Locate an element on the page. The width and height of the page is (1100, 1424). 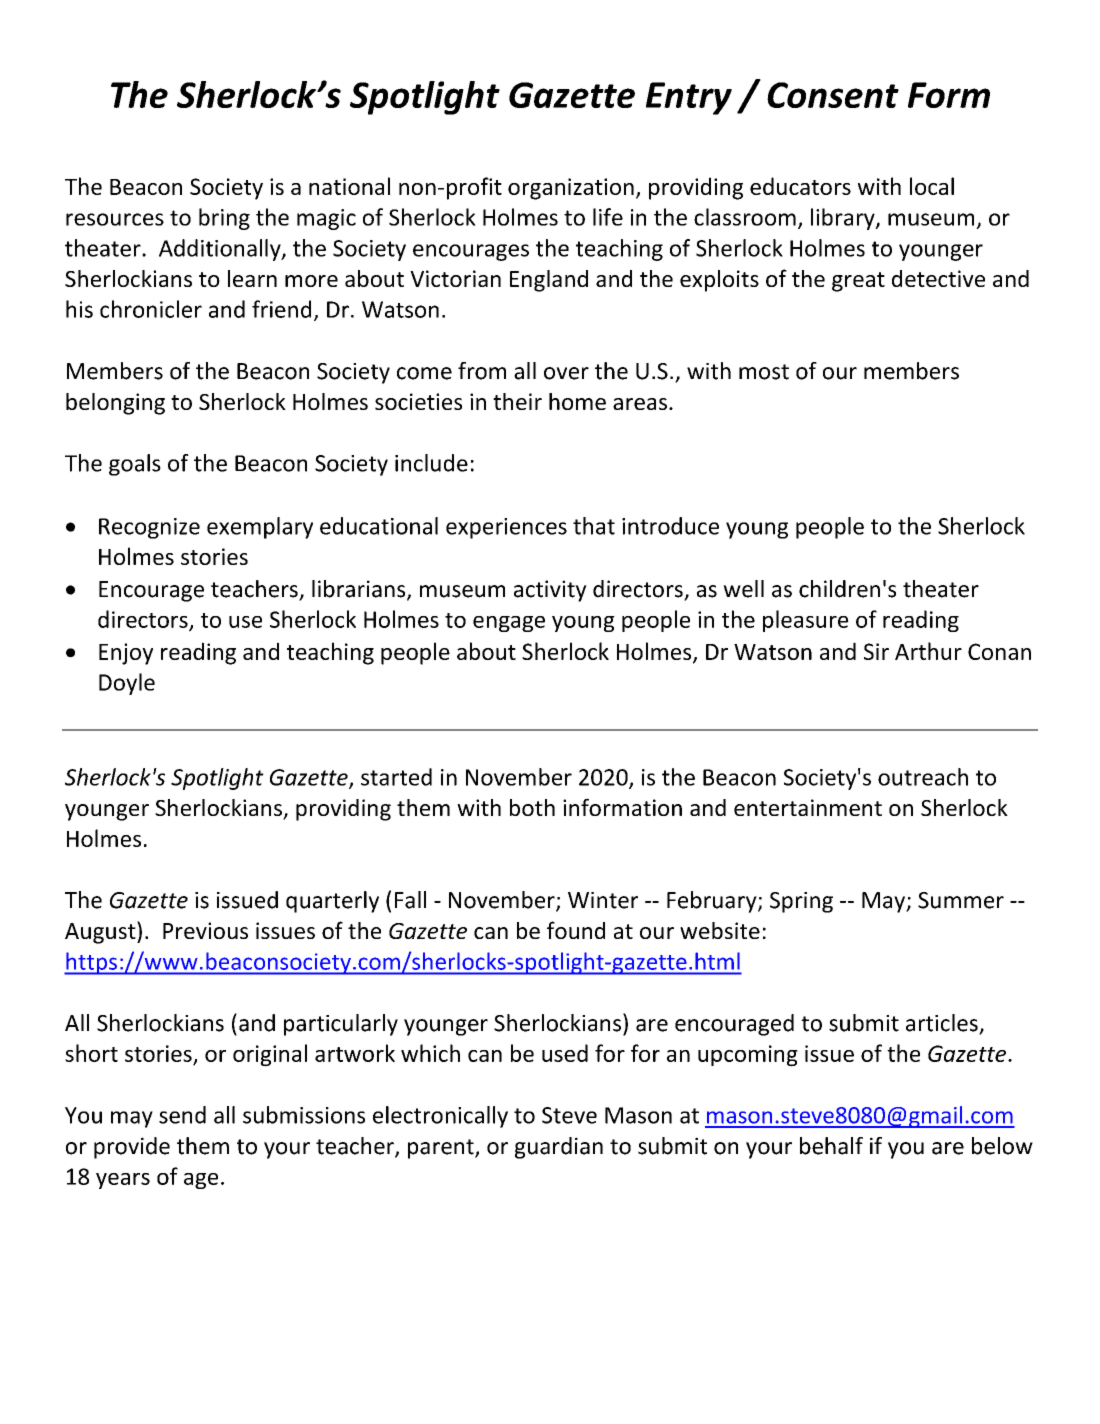
engage is located at coordinates (509, 624).
